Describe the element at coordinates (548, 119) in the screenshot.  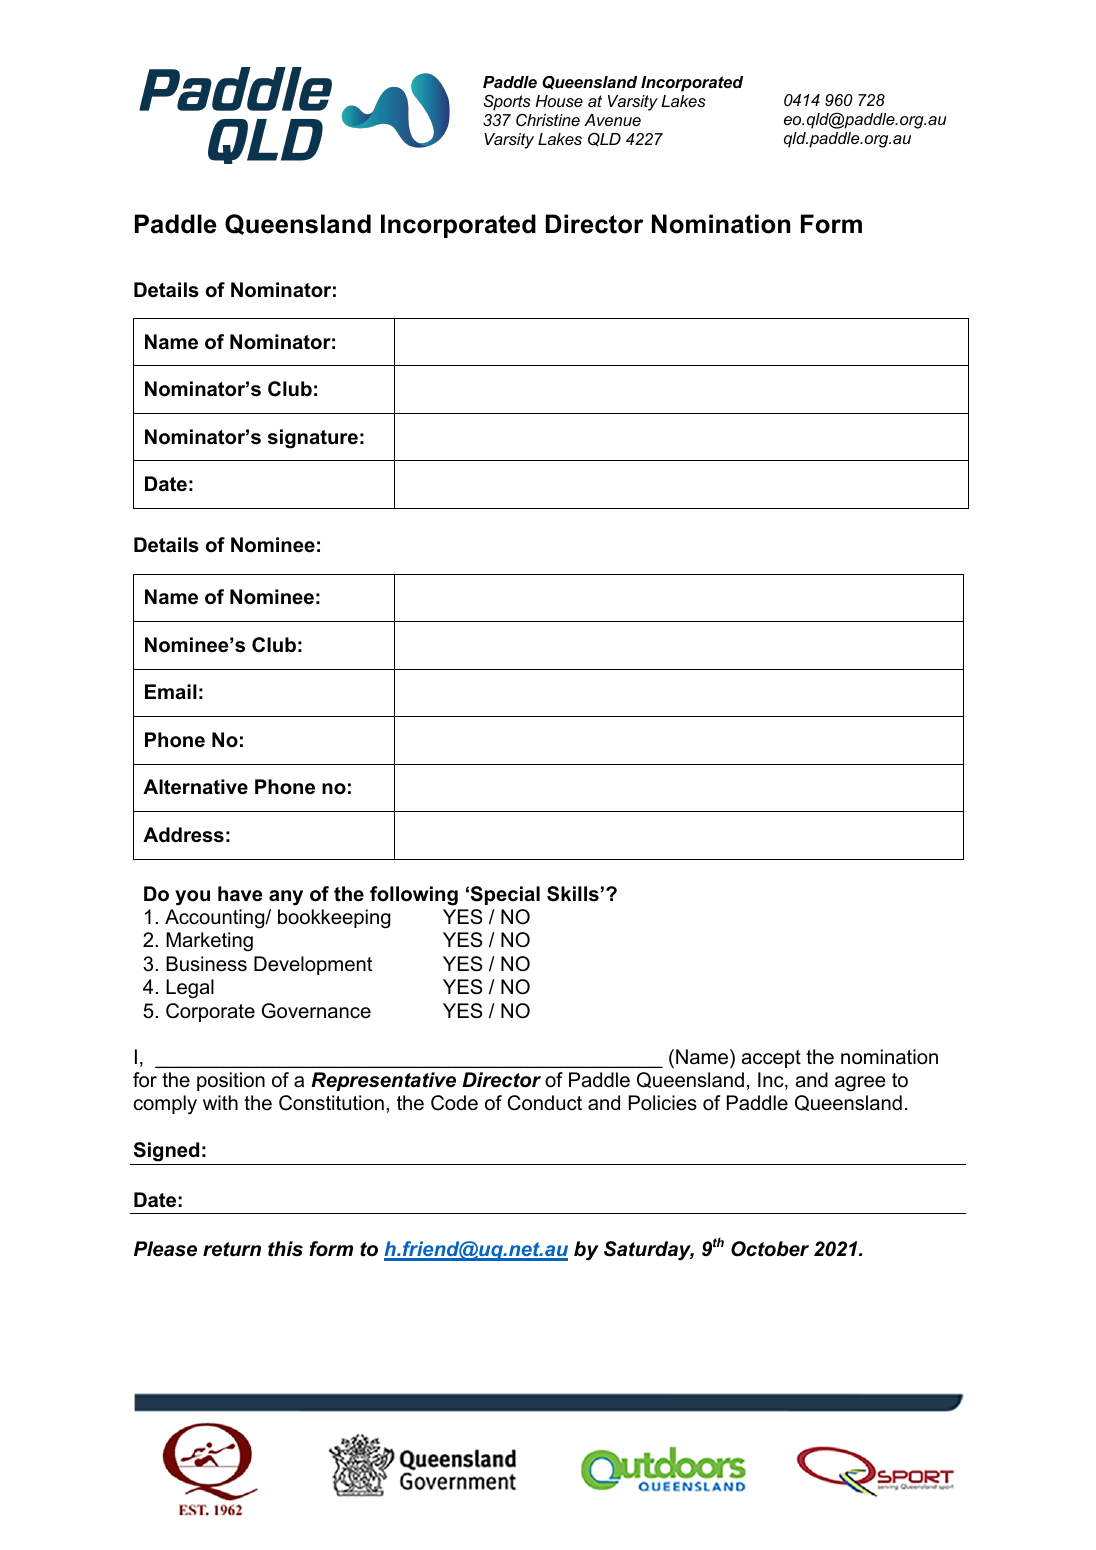
I see `Christine` at that location.
